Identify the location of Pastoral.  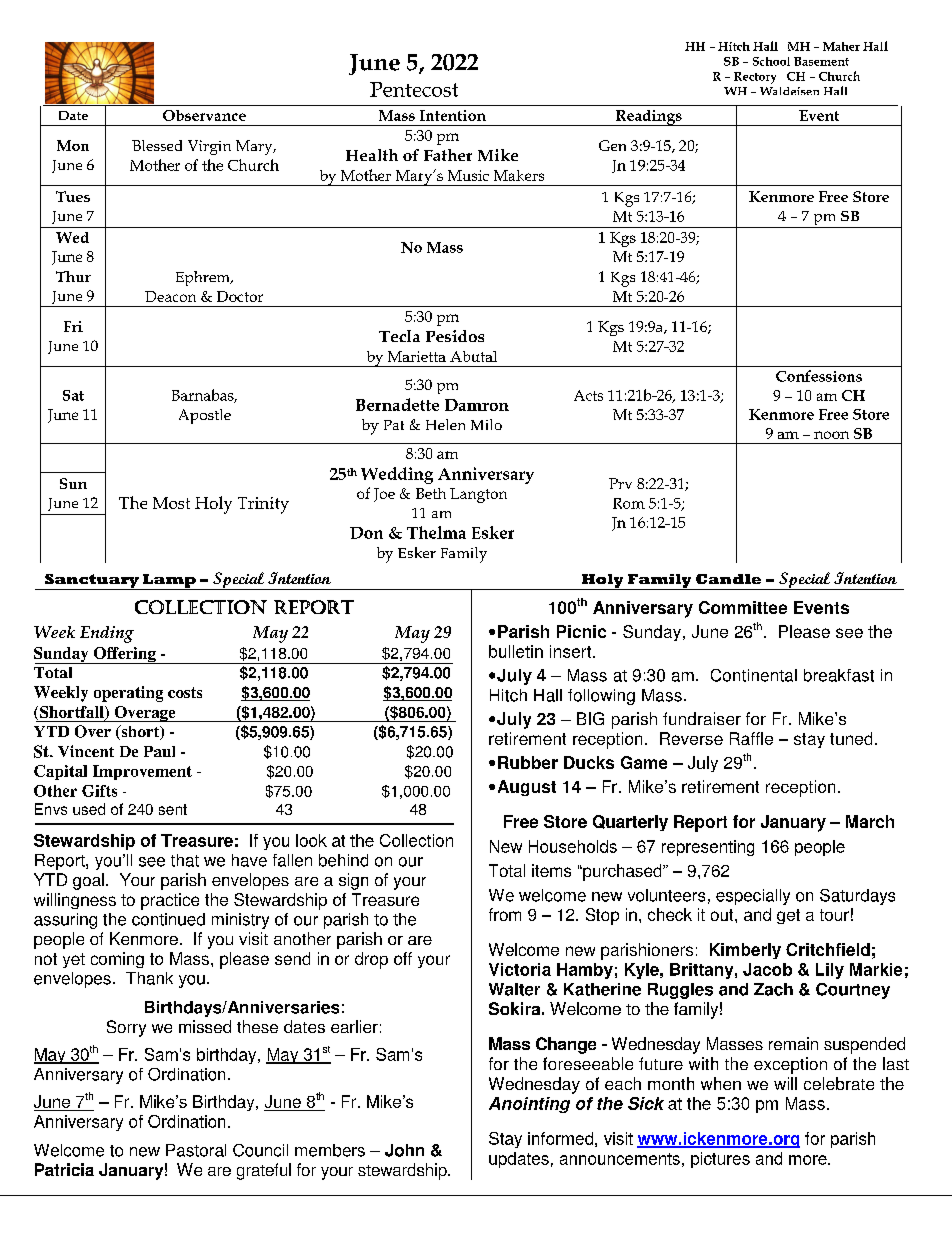
(196, 1150).
